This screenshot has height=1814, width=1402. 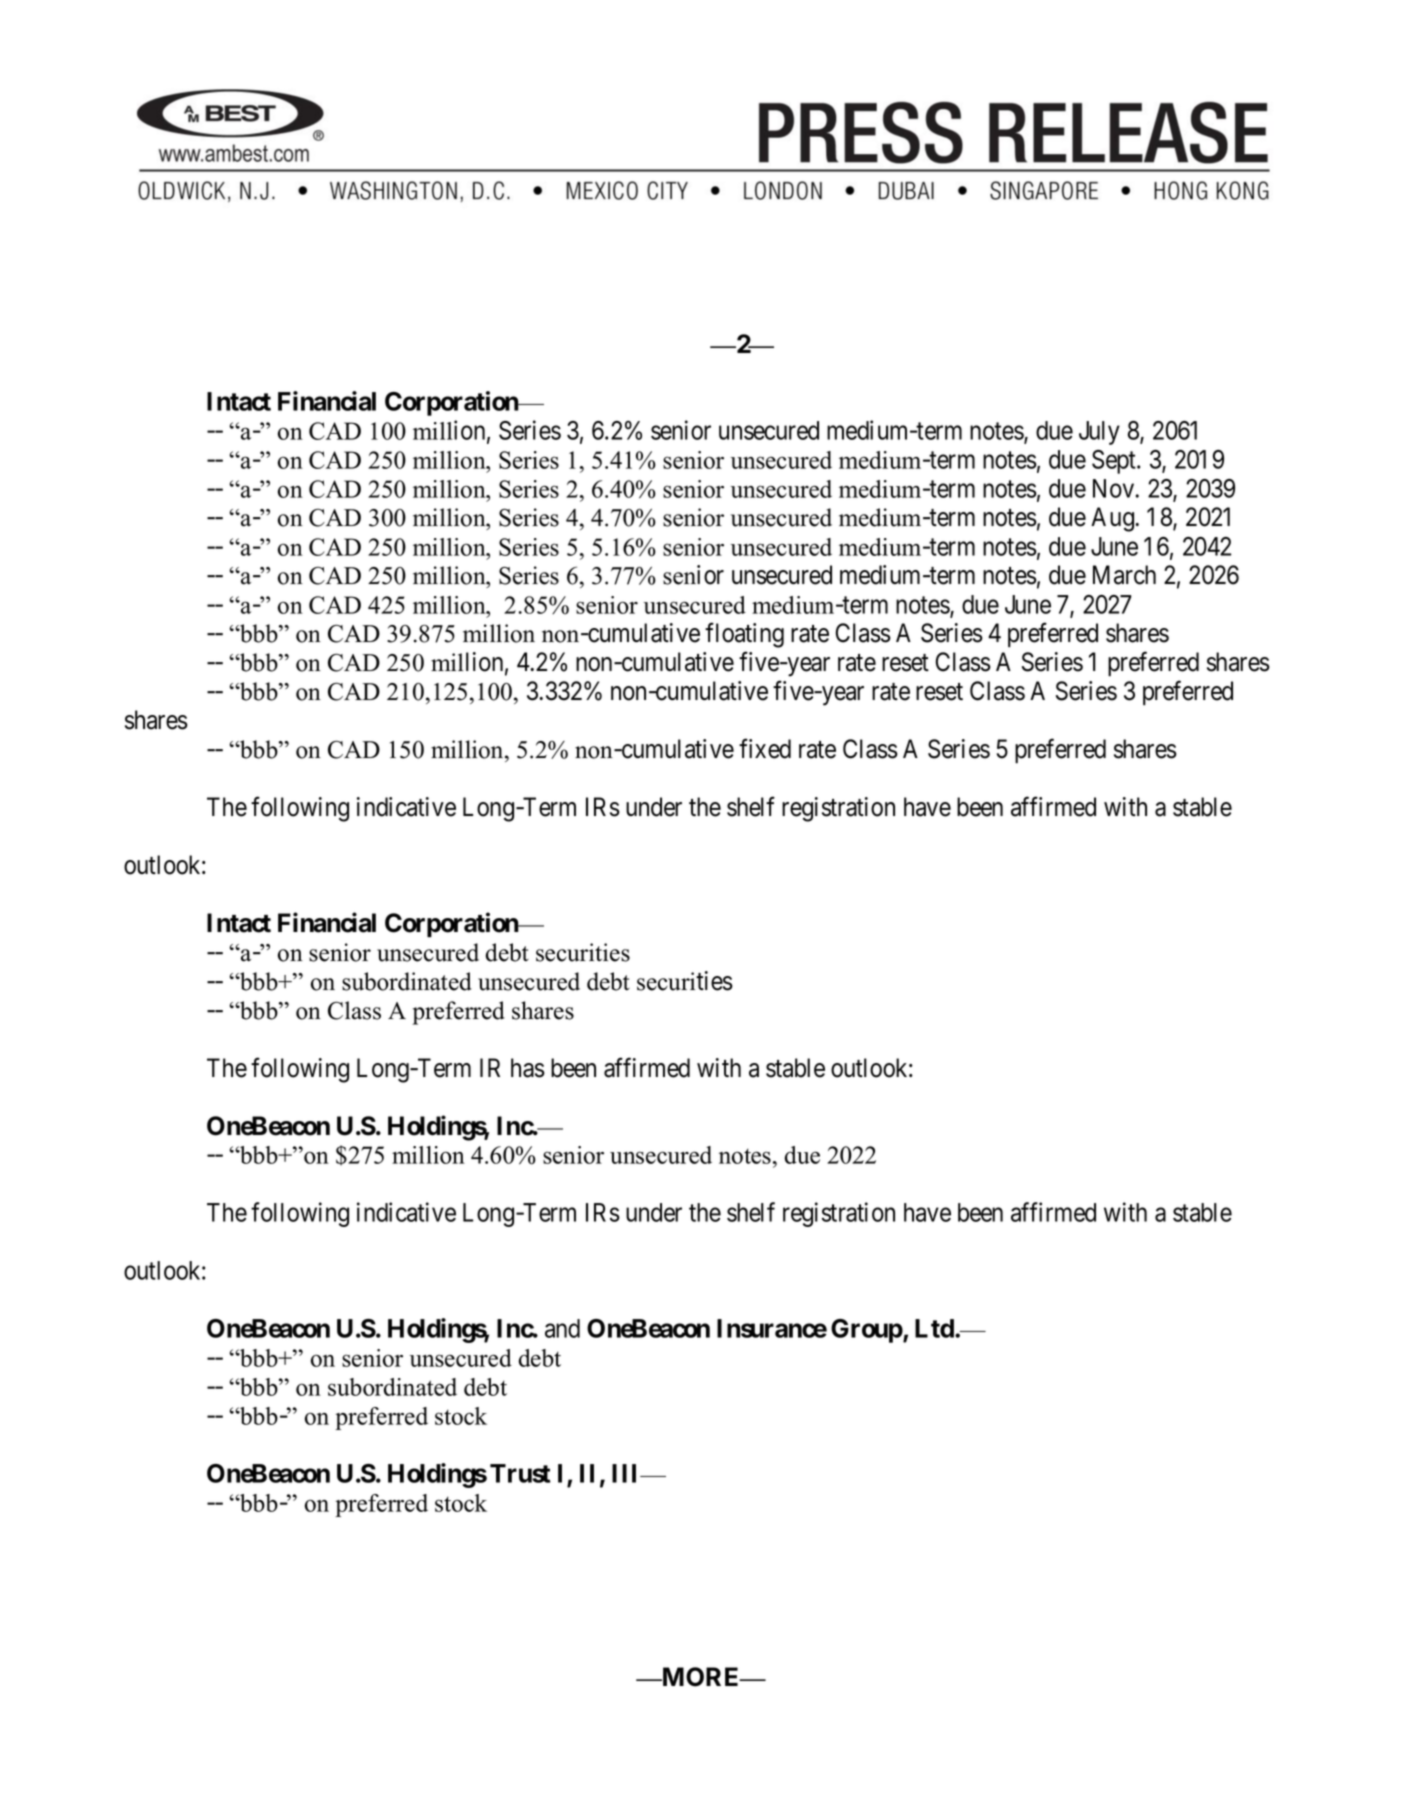 What do you see at coordinates (935, 1328) in the screenshot?
I see `Ltd` at bounding box center [935, 1328].
